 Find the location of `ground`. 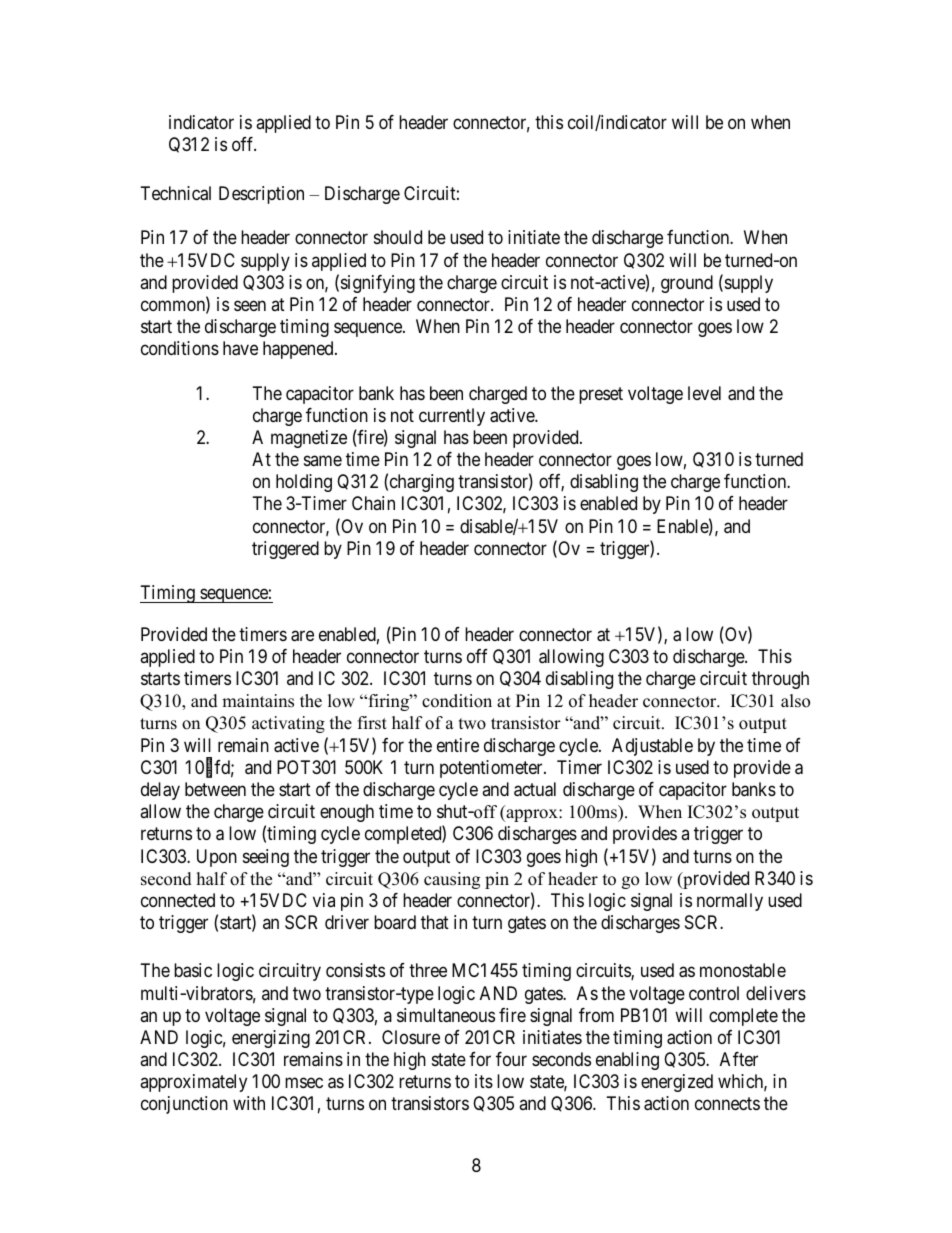

ground is located at coordinates (687, 284).
